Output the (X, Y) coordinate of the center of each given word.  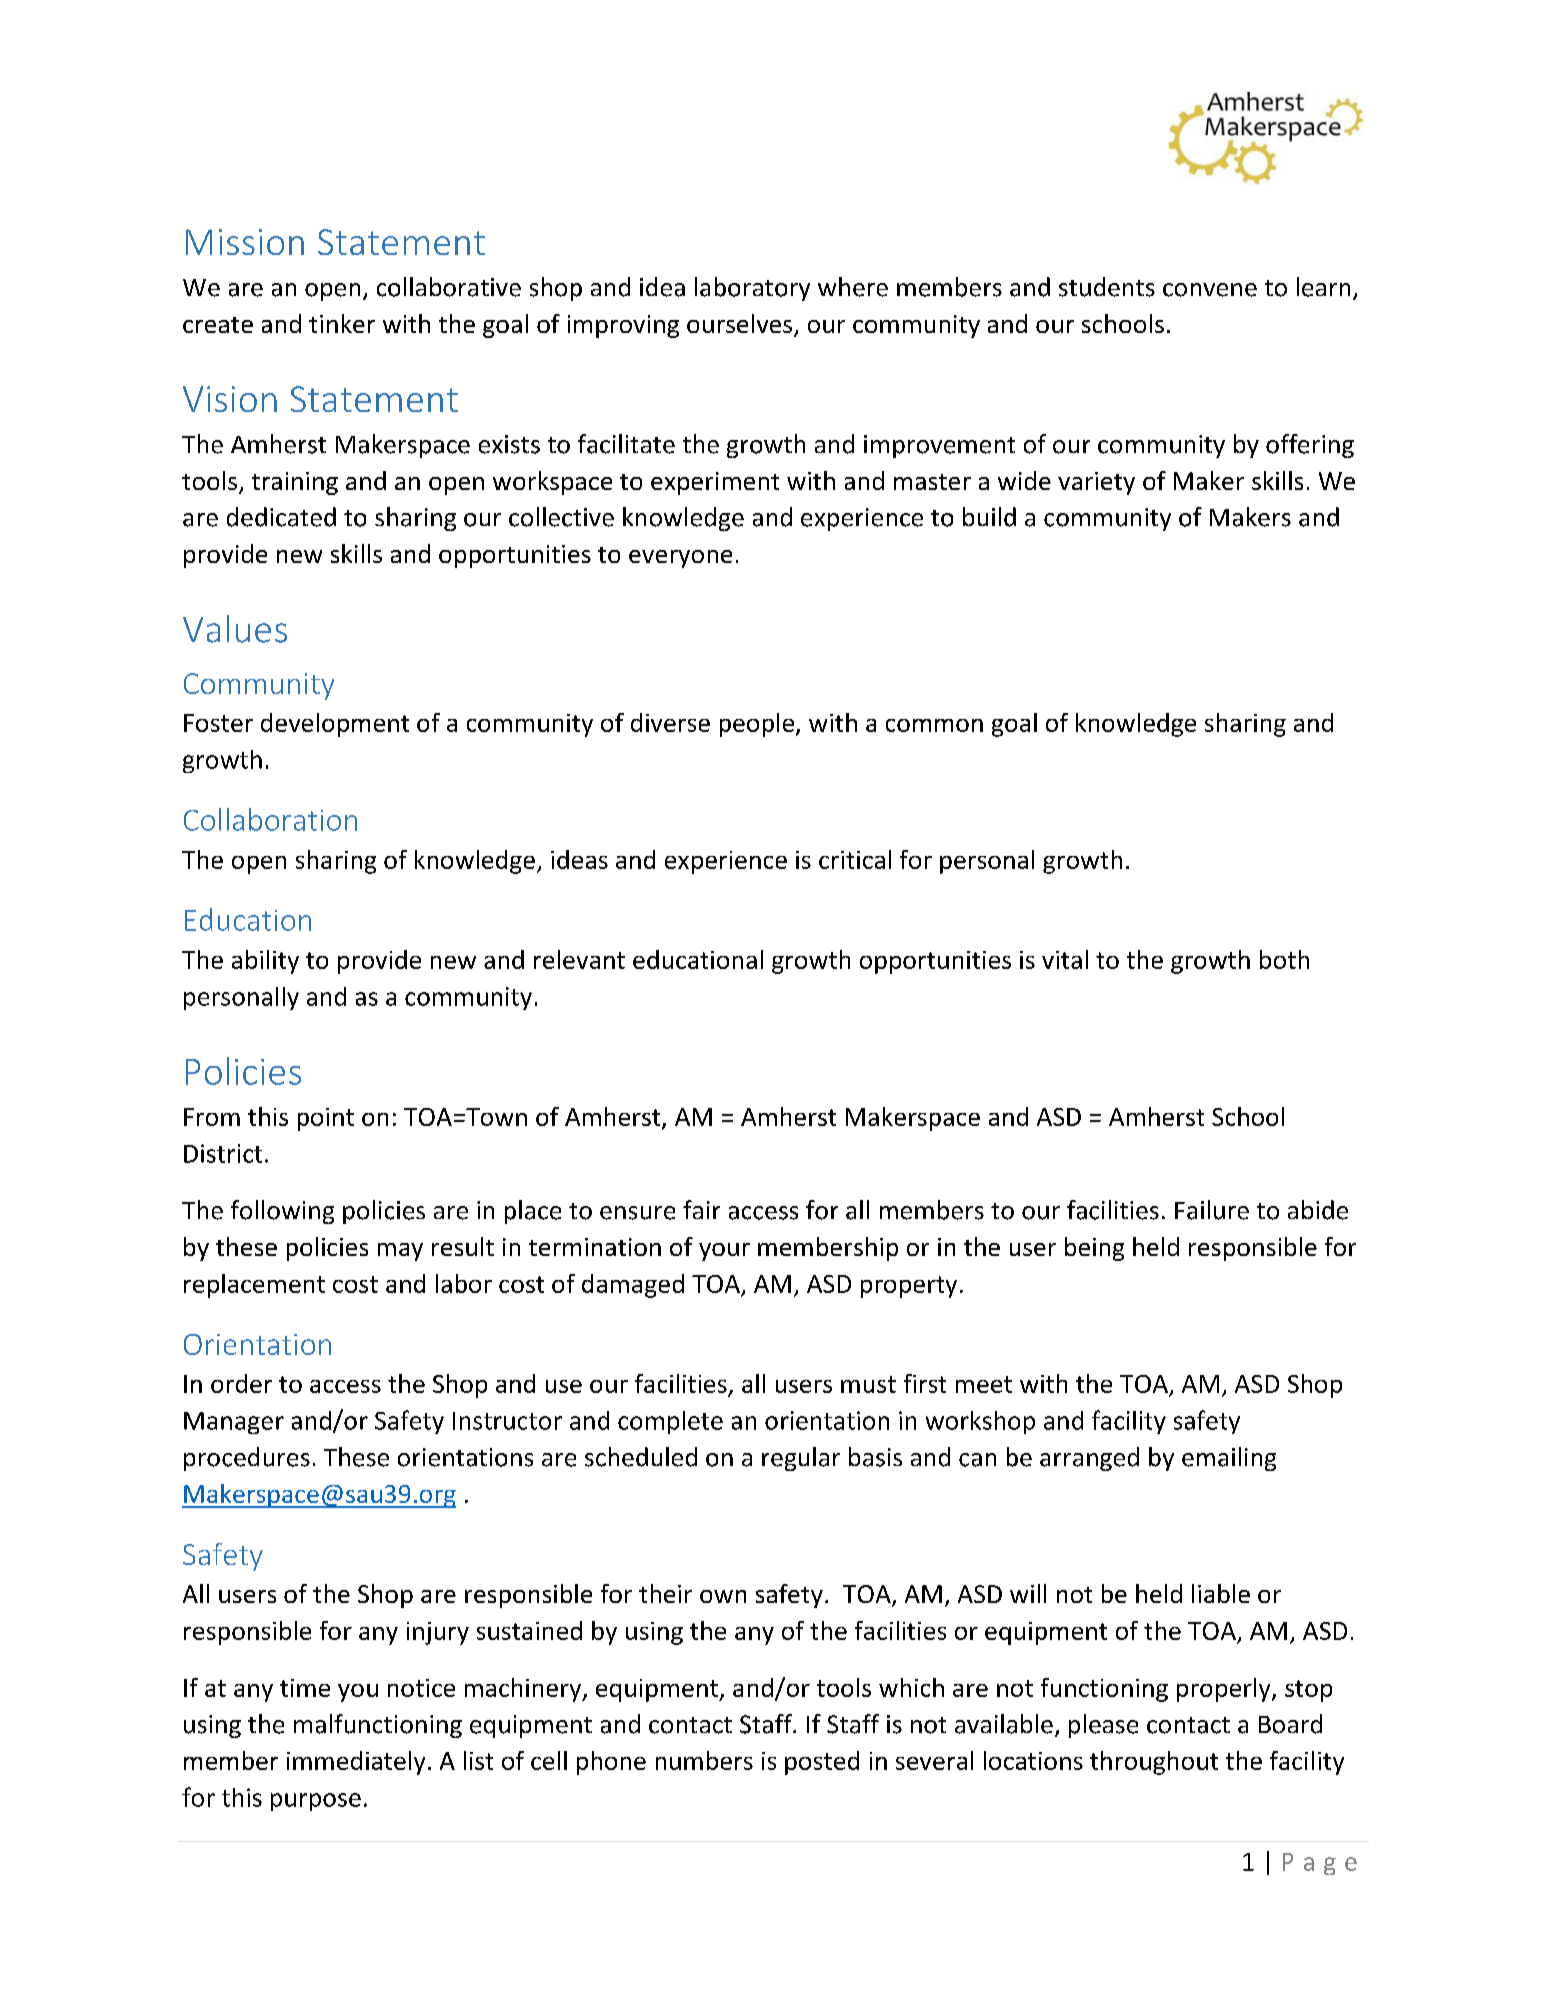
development (335, 725)
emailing (1229, 1459)
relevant (579, 959)
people (758, 725)
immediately (356, 1763)
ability (265, 962)
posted (822, 1763)
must (868, 1384)
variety (1096, 483)
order (241, 1383)
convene (1210, 290)
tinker (342, 323)
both (1284, 959)
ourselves (739, 323)
